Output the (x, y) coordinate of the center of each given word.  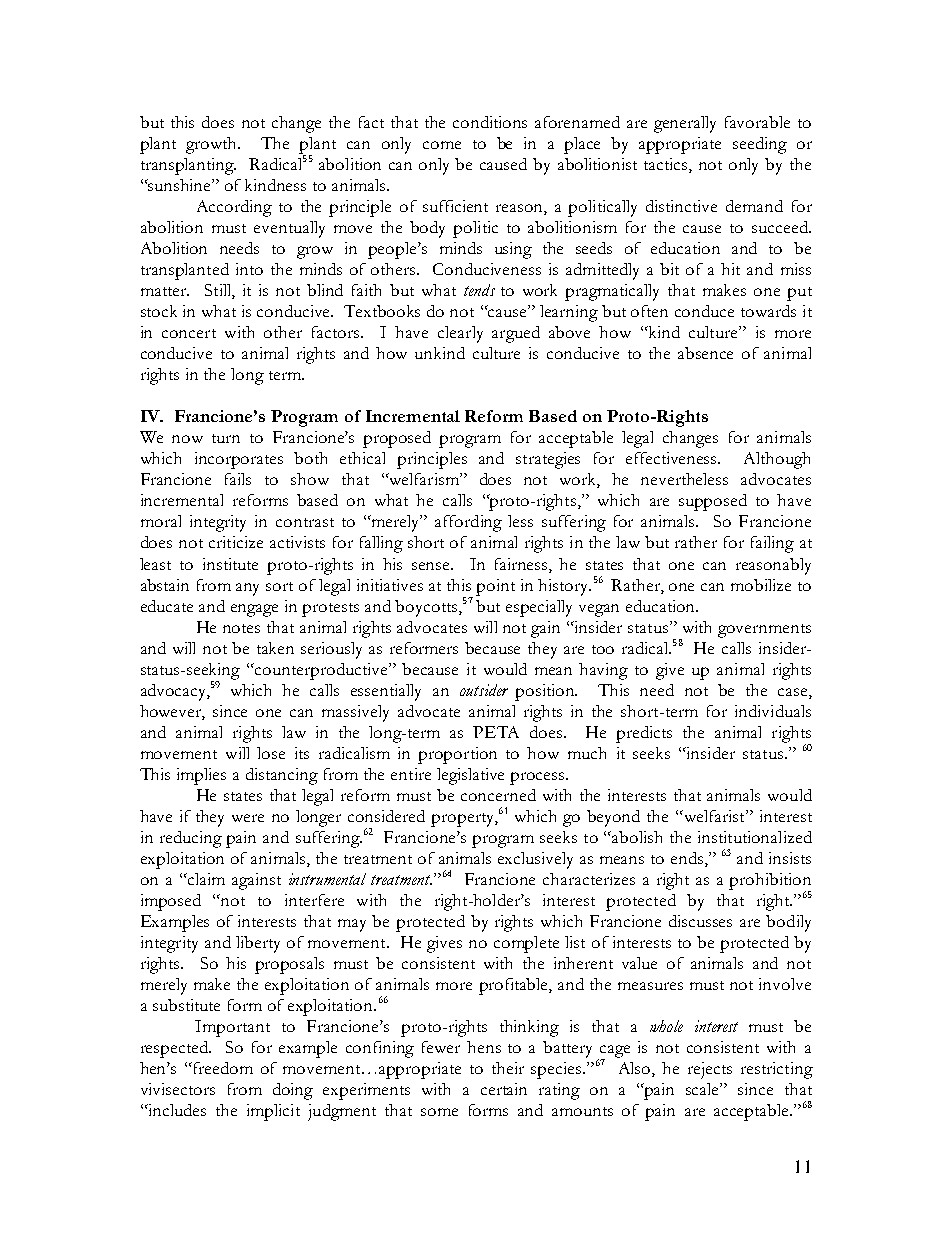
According (234, 208)
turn (226, 438)
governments (764, 631)
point (495, 587)
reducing (191, 839)
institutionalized (755, 837)
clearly (460, 334)
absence (705, 353)
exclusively (535, 860)
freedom (222, 1068)
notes (241, 628)
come (442, 145)
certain (504, 1089)
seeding (760, 145)
